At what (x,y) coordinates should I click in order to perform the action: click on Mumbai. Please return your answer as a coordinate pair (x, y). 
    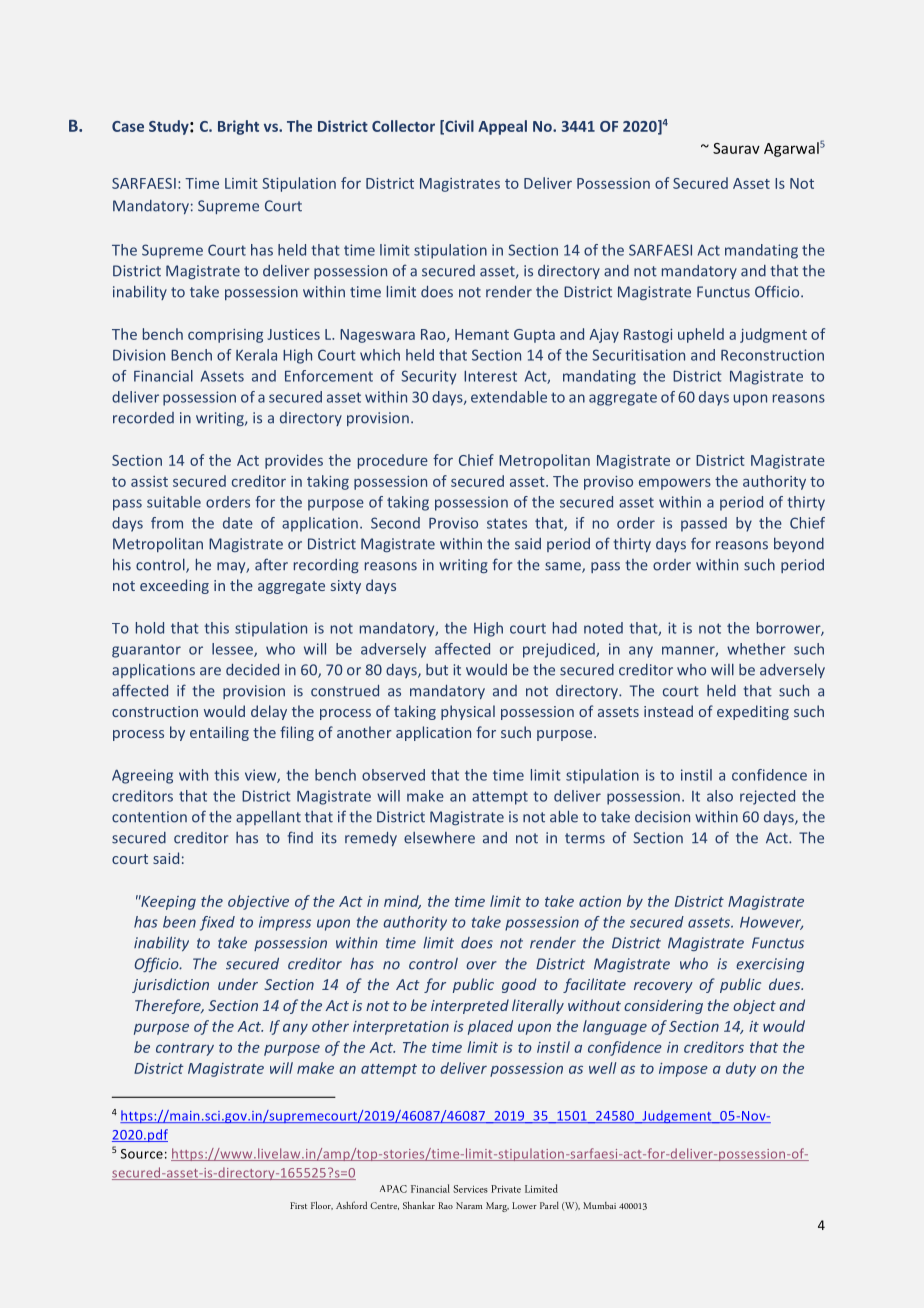
    Looking at the image, I should click on (599, 1205).
